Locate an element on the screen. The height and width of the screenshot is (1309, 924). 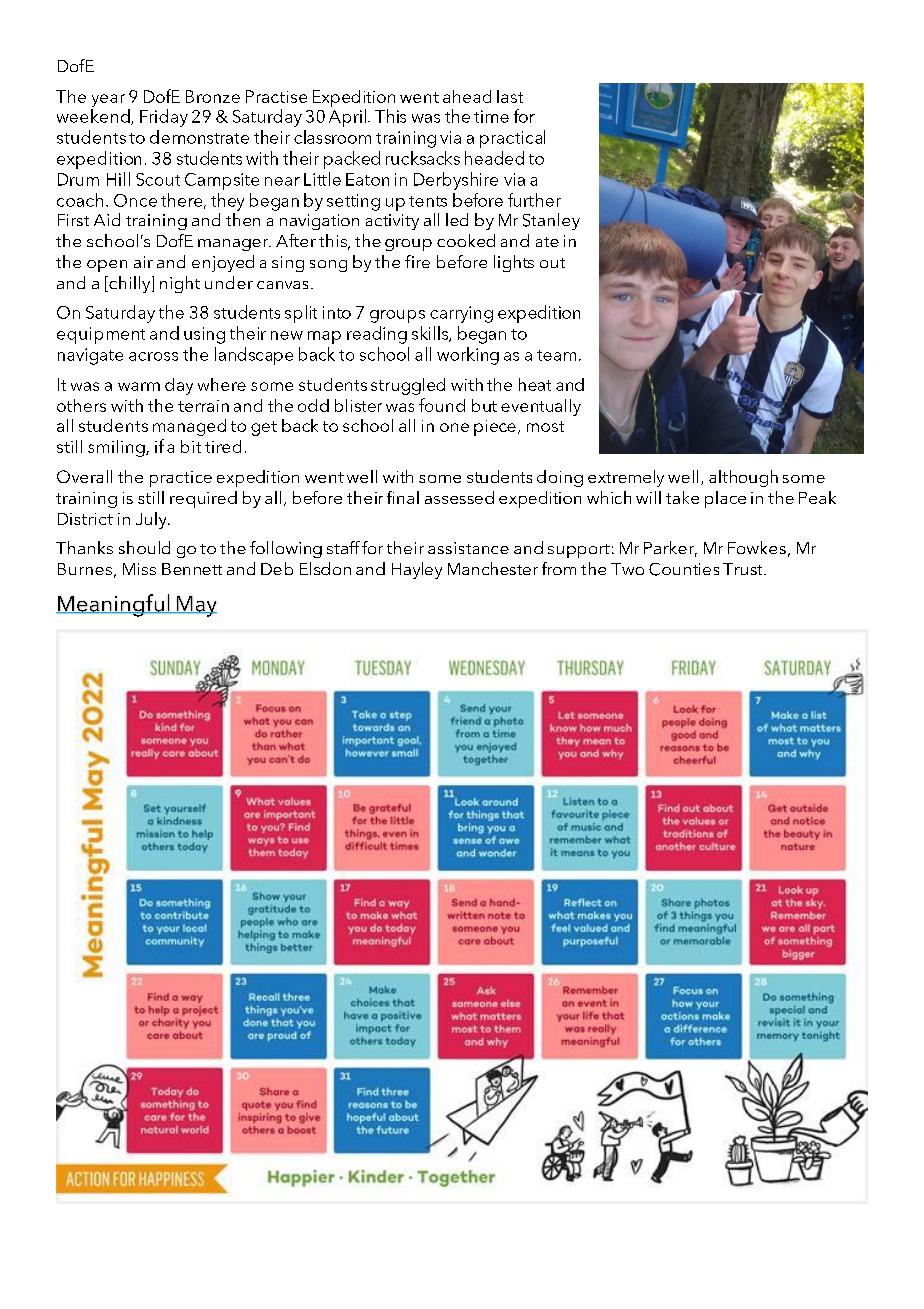
although is located at coordinates (743, 478).
